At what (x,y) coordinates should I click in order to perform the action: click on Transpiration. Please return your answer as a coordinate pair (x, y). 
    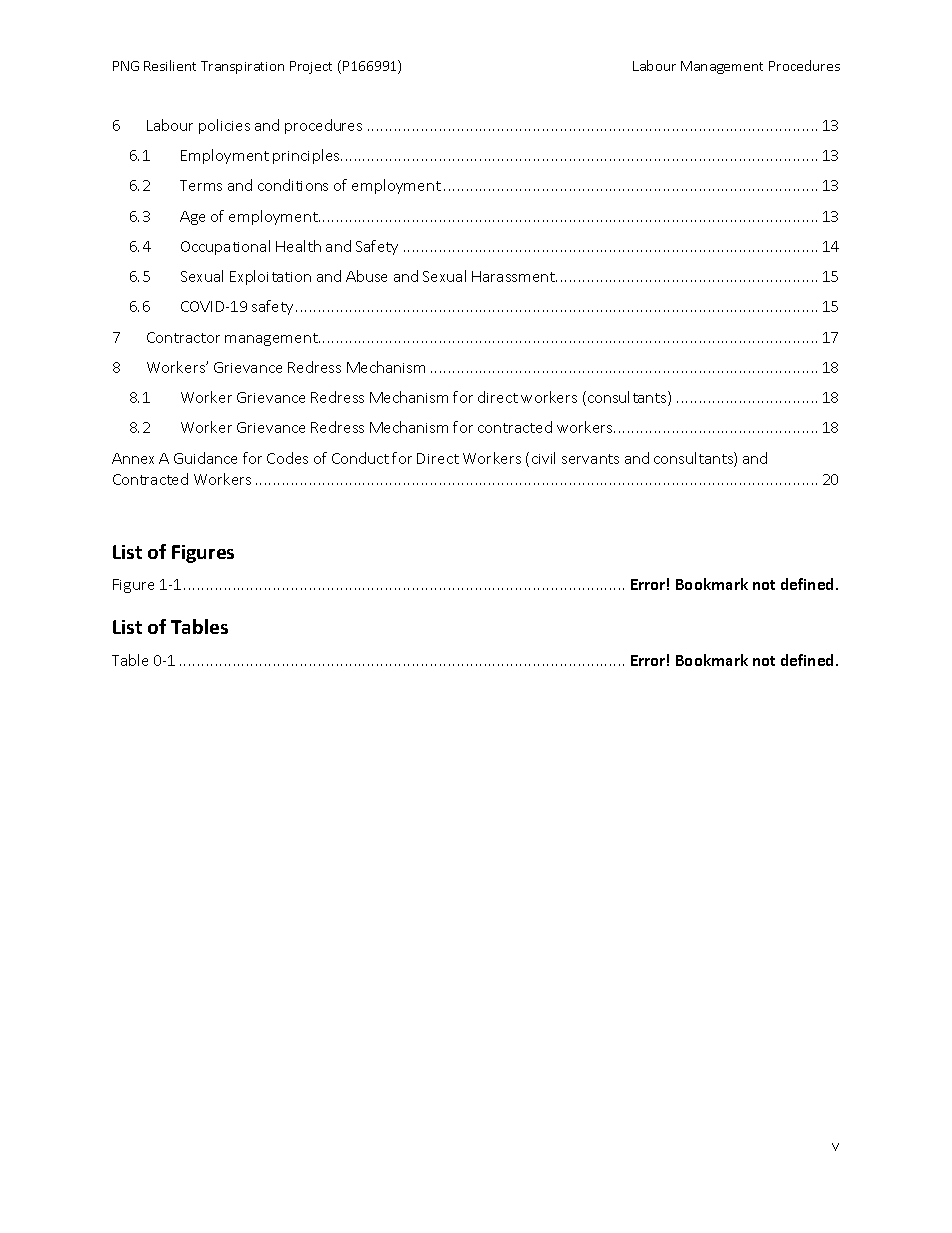
    Looking at the image, I should click on (242, 67).
